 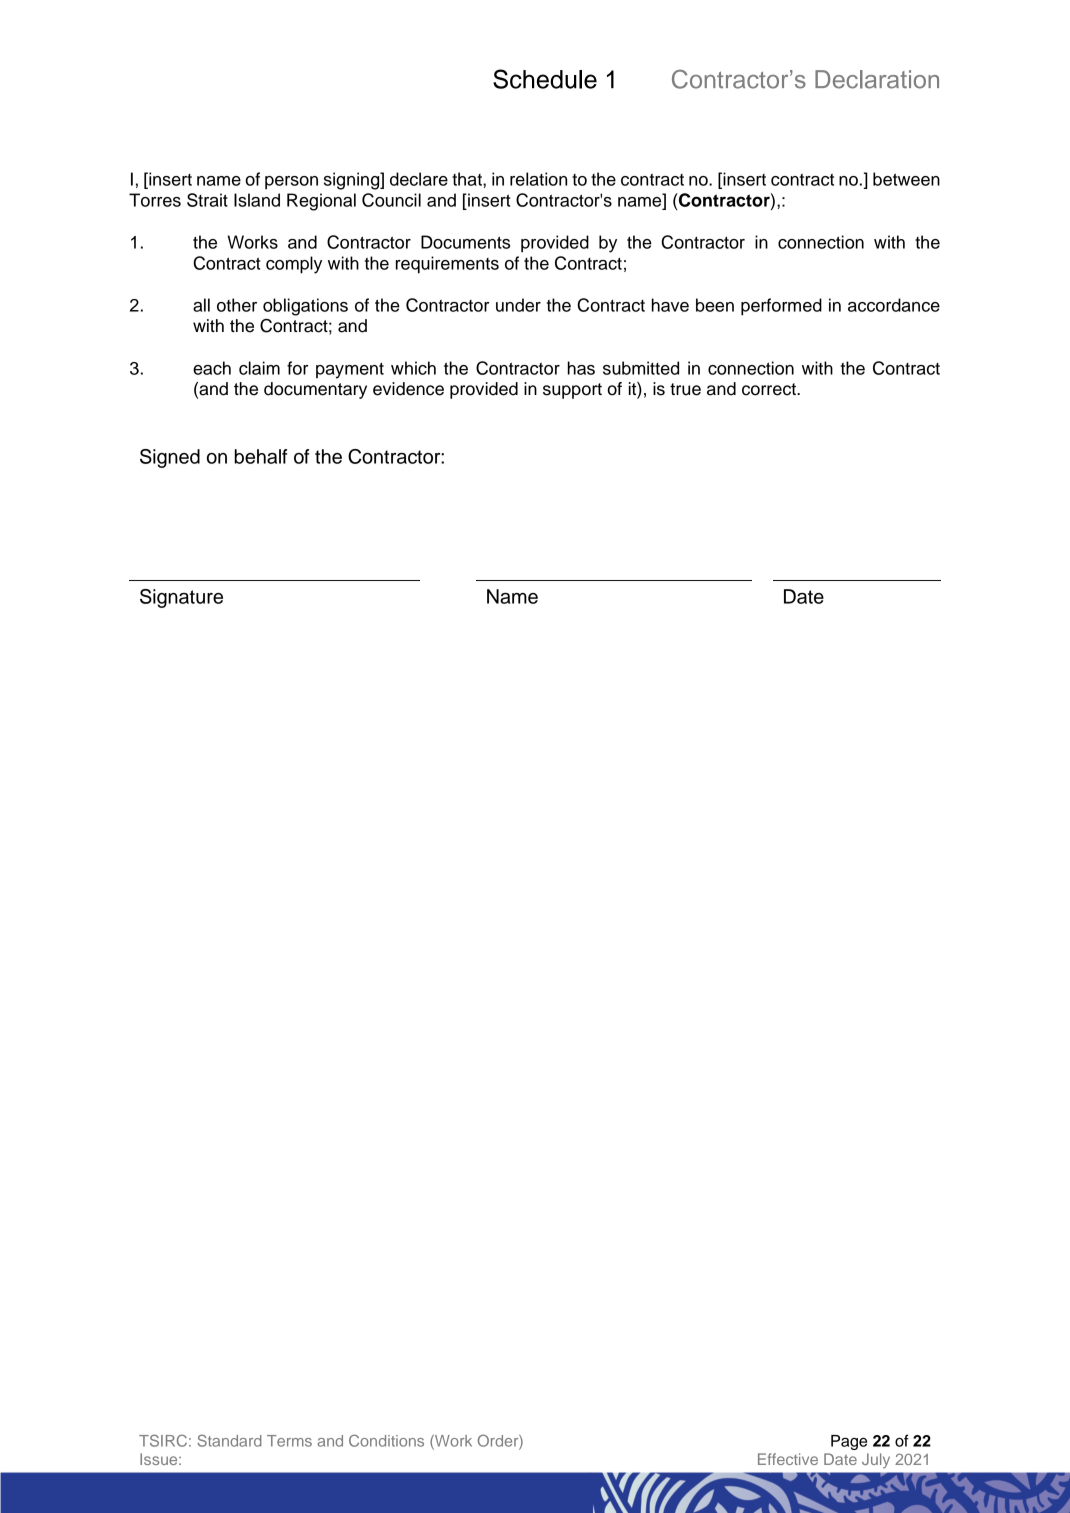 What do you see at coordinates (408, 389) in the document?
I see `evidence` at bounding box center [408, 389].
